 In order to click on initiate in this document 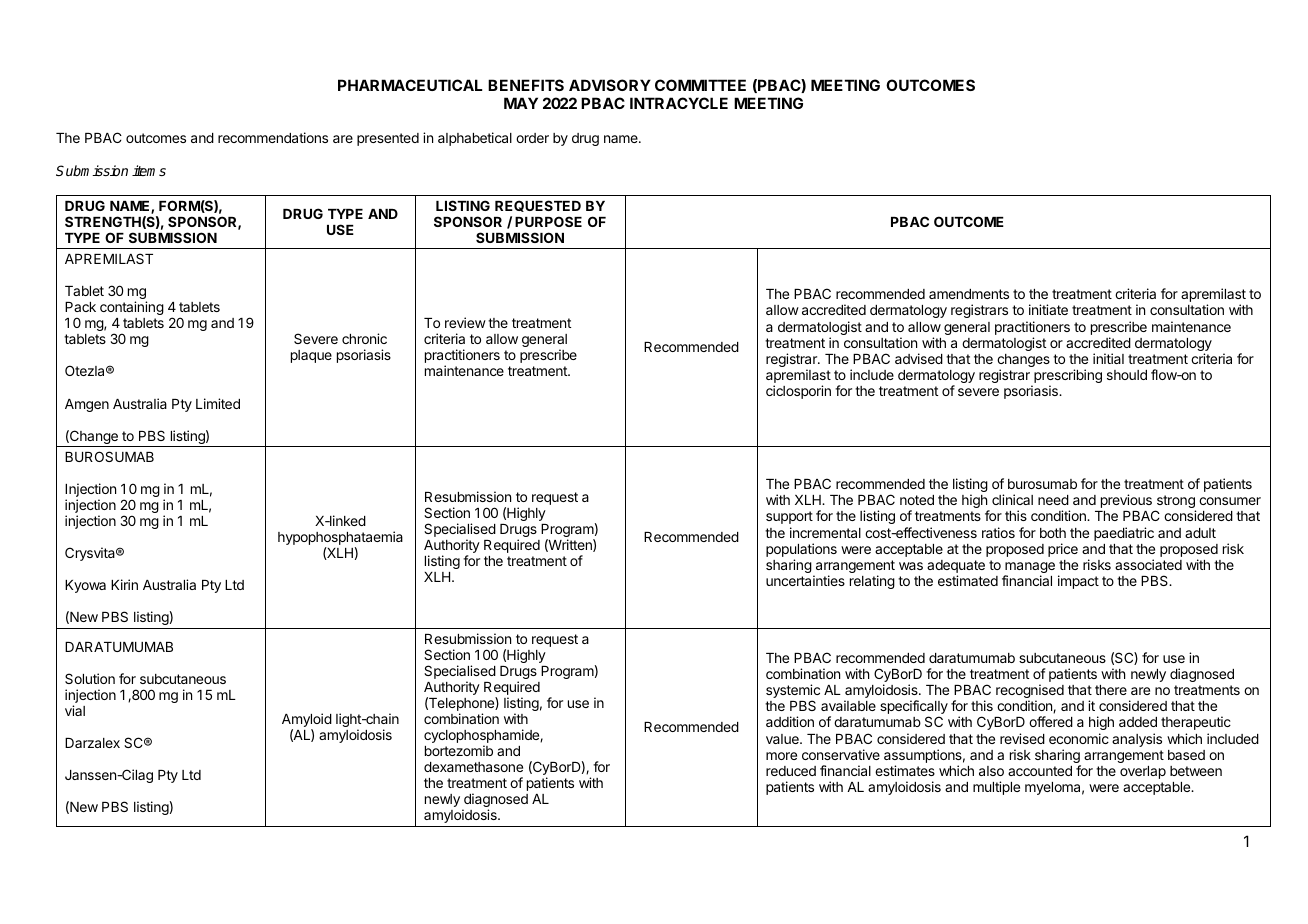, I will do `click(1048, 309)`.
